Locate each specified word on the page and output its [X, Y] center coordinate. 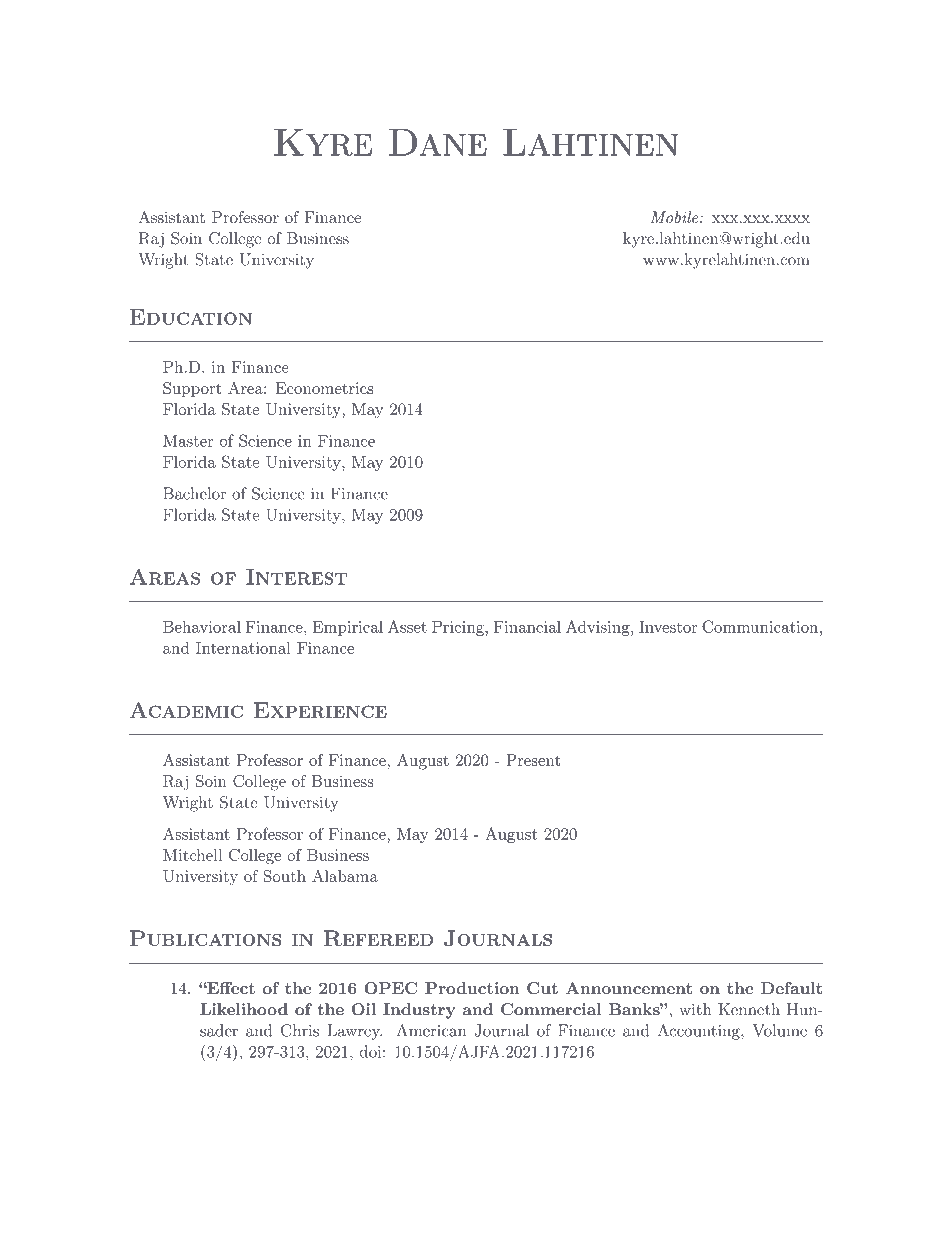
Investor [668, 627]
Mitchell [192, 855]
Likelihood [244, 1009]
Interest [296, 577]
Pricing [459, 628]
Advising [599, 628]
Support [192, 389]
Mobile [676, 217]
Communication [761, 626]
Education [191, 317]
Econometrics [324, 388]
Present [533, 760]
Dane [438, 142]
